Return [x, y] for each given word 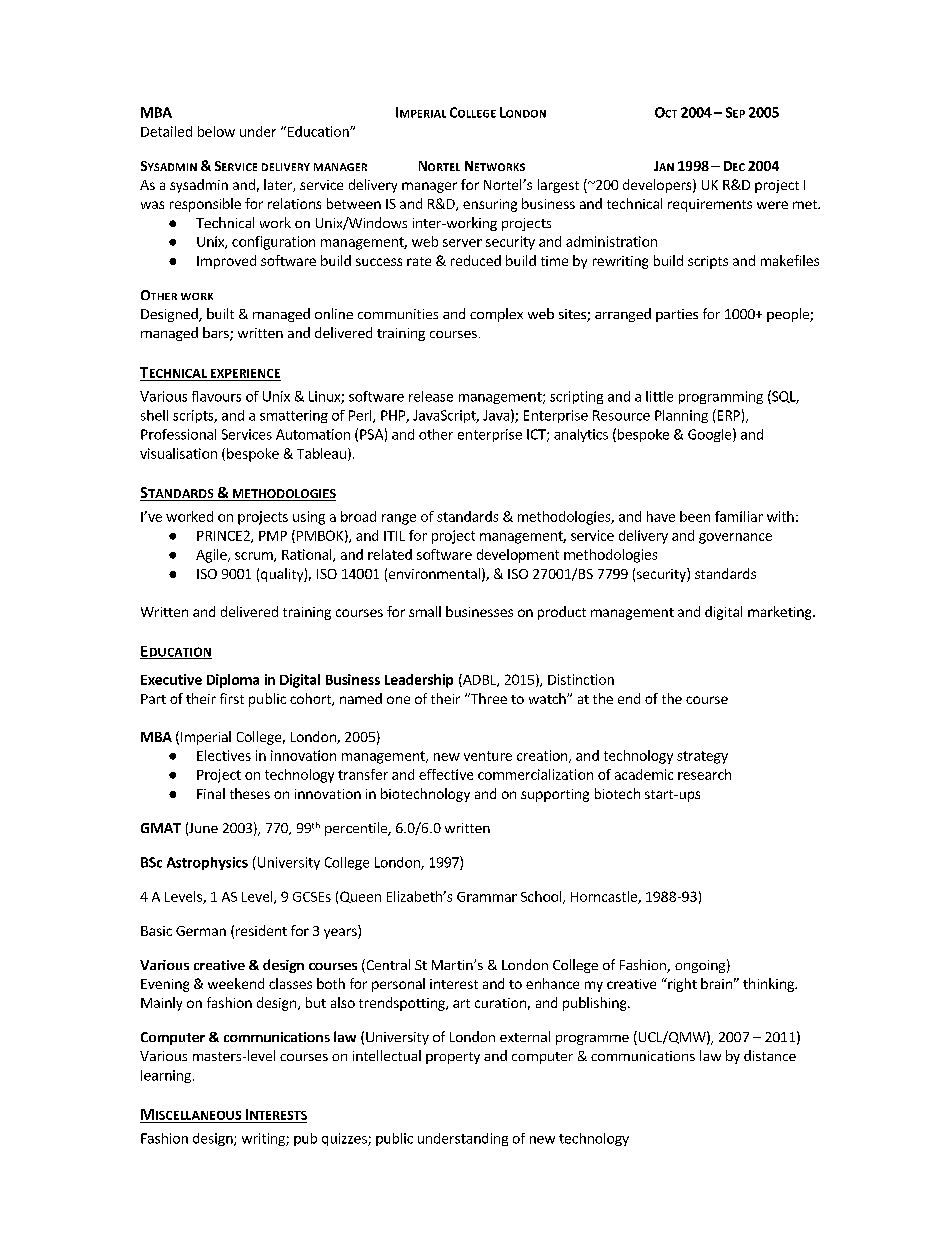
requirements [710, 205]
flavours [216, 396]
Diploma [233, 681]
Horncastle [605, 897]
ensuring [490, 205]
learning [166, 1076]
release [431, 396]
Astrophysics [207, 863]
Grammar [487, 897]
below [216, 131]
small [425, 611]
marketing [781, 613]
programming [721, 397]
